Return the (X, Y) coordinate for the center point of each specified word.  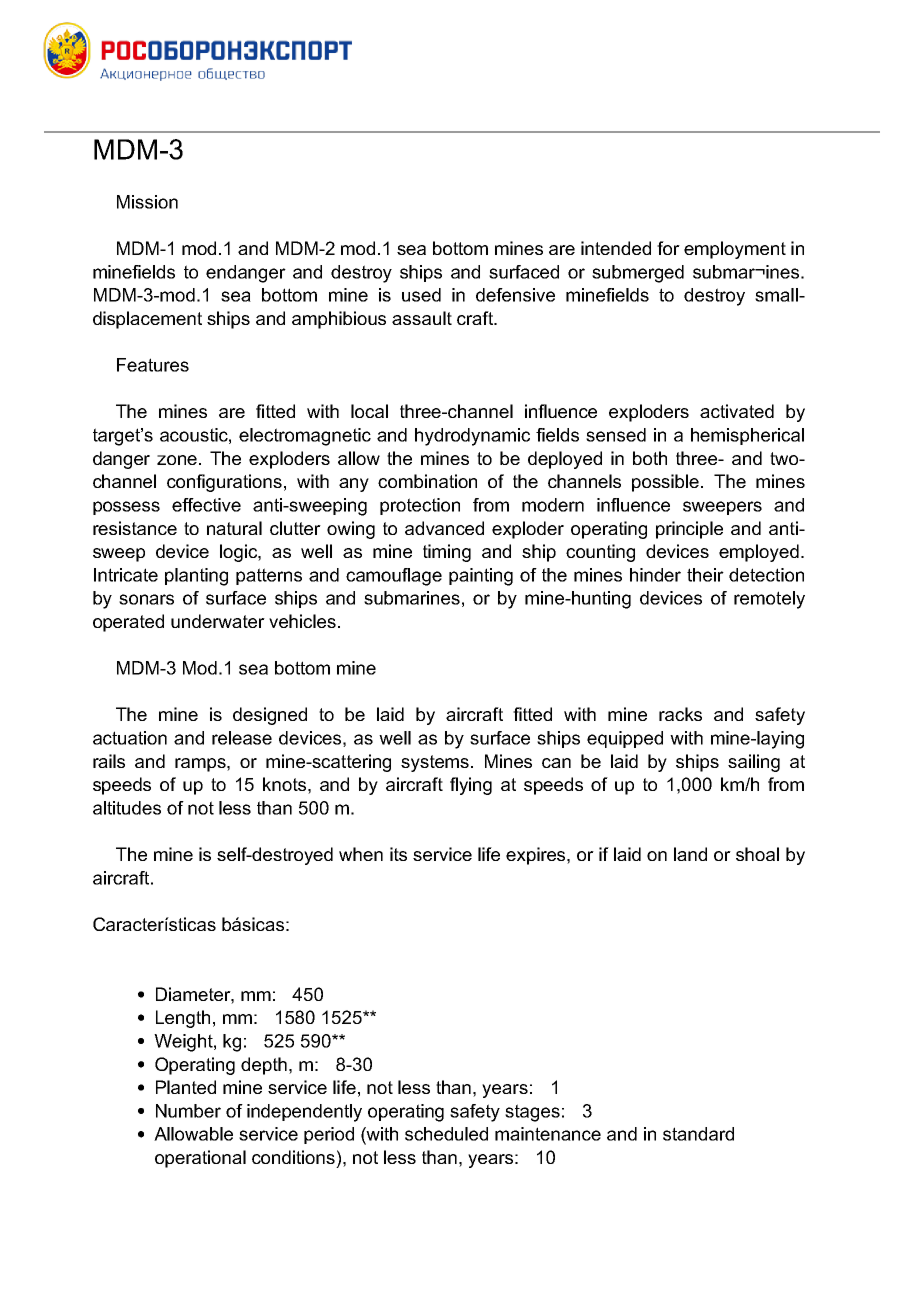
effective (206, 505)
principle (689, 530)
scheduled (446, 1134)
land (690, 854)
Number (188, 1111)
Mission (147, 202)
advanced (444, 528)
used (421, 295)
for (668, 248)
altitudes (127, 808)
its (398, 854)
